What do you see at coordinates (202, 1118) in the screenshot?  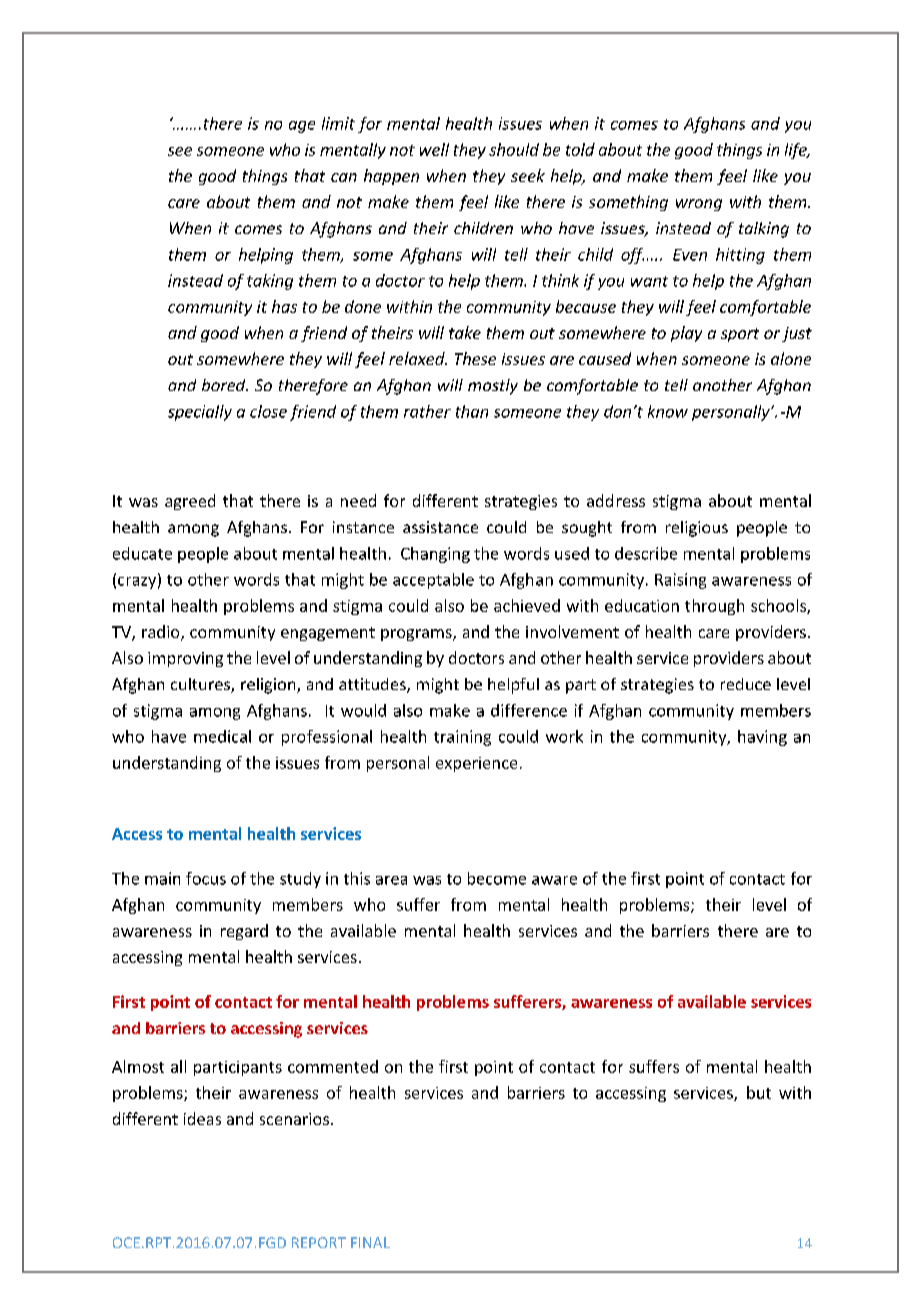 I see `ideas` at bounding box center [202, 1118].
